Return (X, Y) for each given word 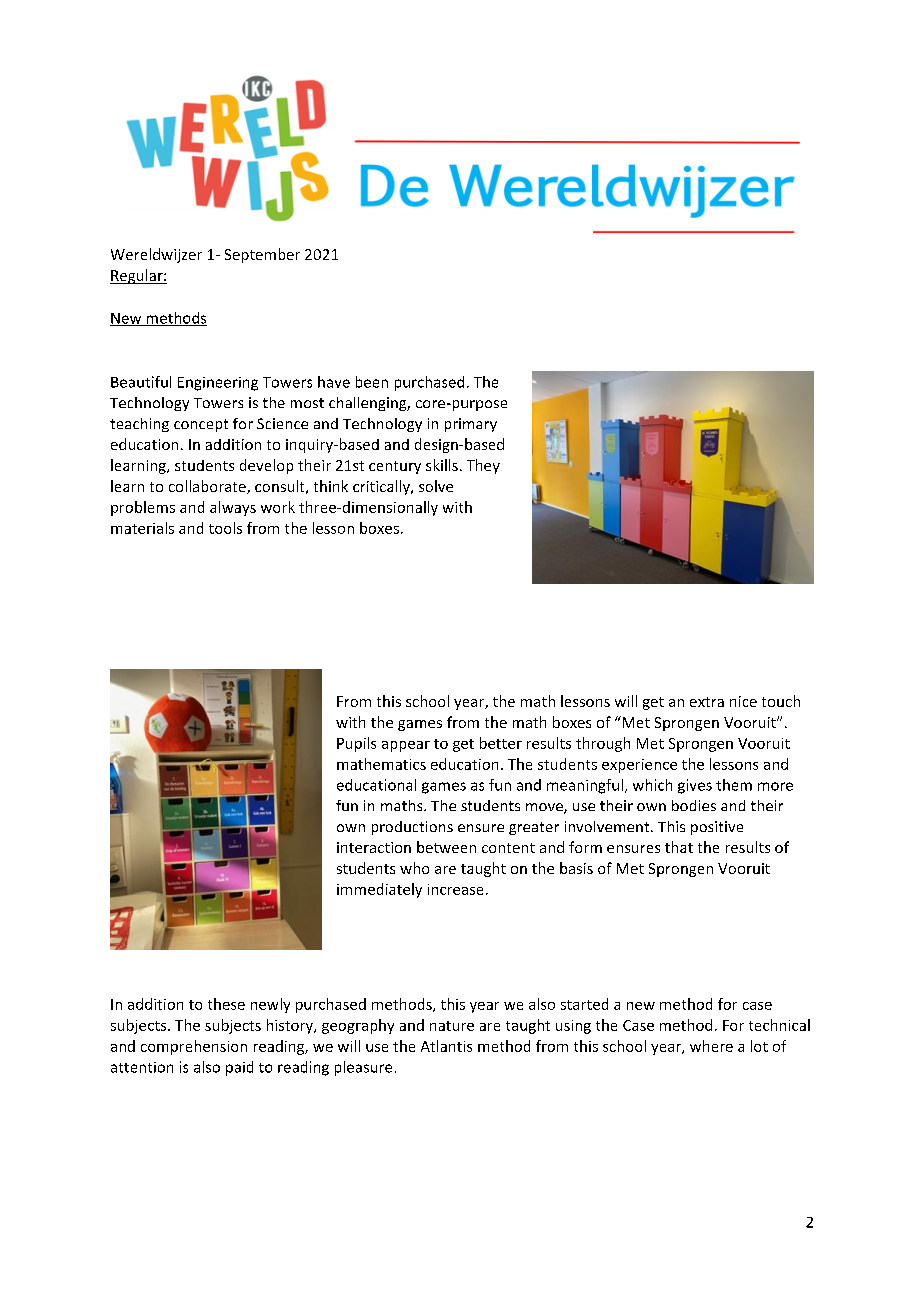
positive (717, 828)
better (501, 743)
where (711, 1046)
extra (707, 702)
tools (225, 528)
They (483, 466)
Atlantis (446, 1046)
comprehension (194, 1047)
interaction (374, 847)
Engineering (218, 384)
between (446, 847)
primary (471, 425)
